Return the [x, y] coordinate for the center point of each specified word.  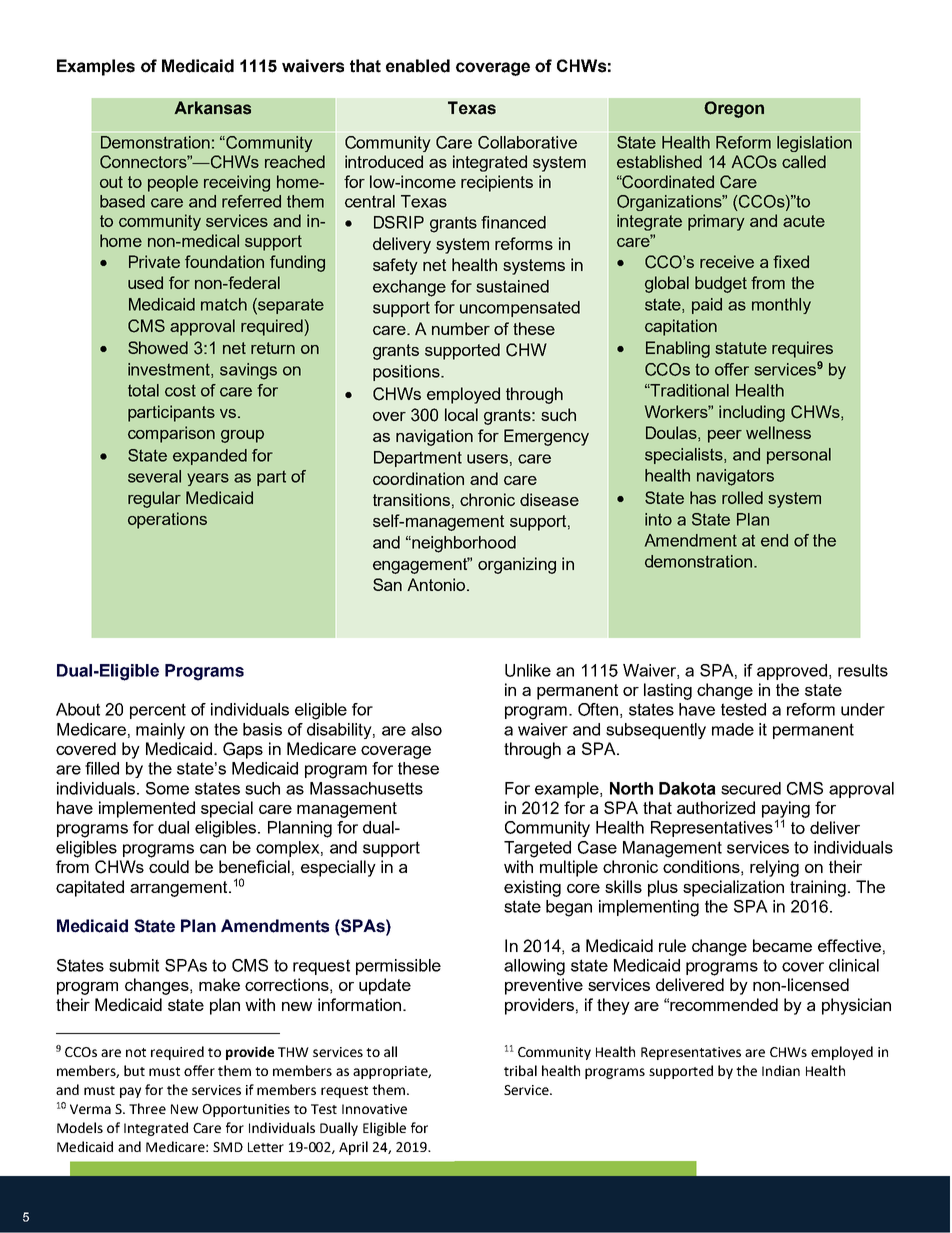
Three [147, 1108]
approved [793, 672]
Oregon [734, 109]
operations [167, 520]
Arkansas [212, 108]
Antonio [437, 584]
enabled [418, 66]
